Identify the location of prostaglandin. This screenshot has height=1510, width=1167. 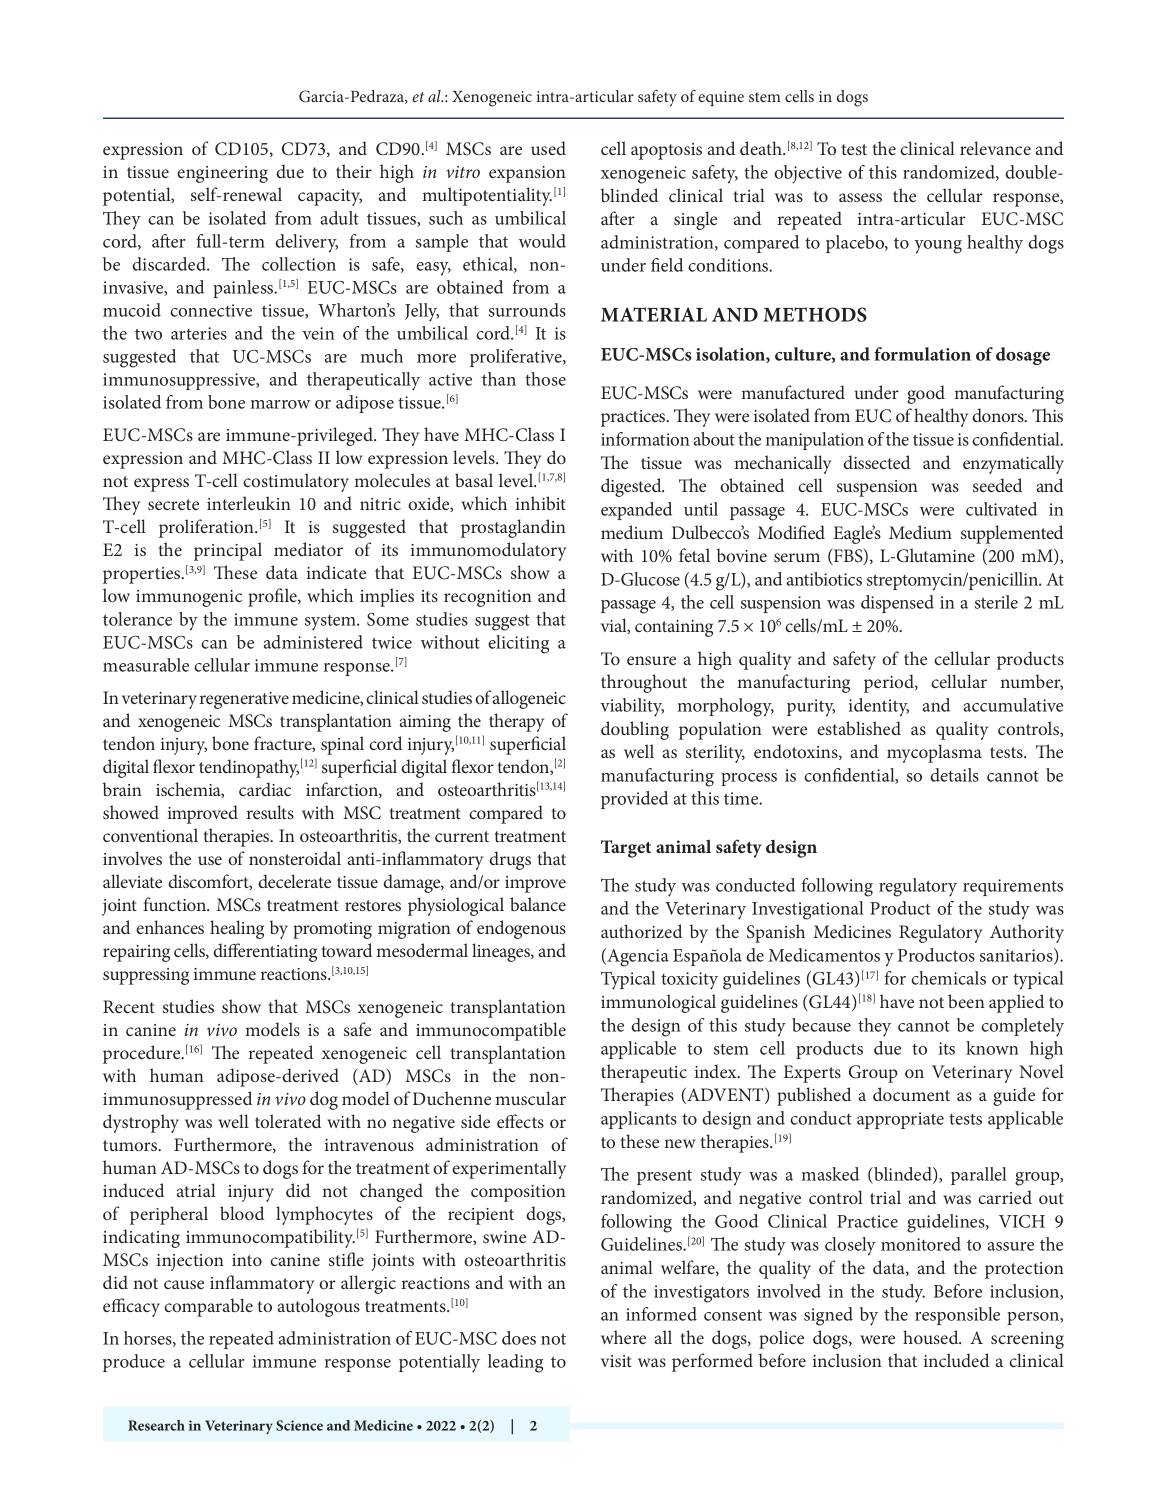
(513, 528).
